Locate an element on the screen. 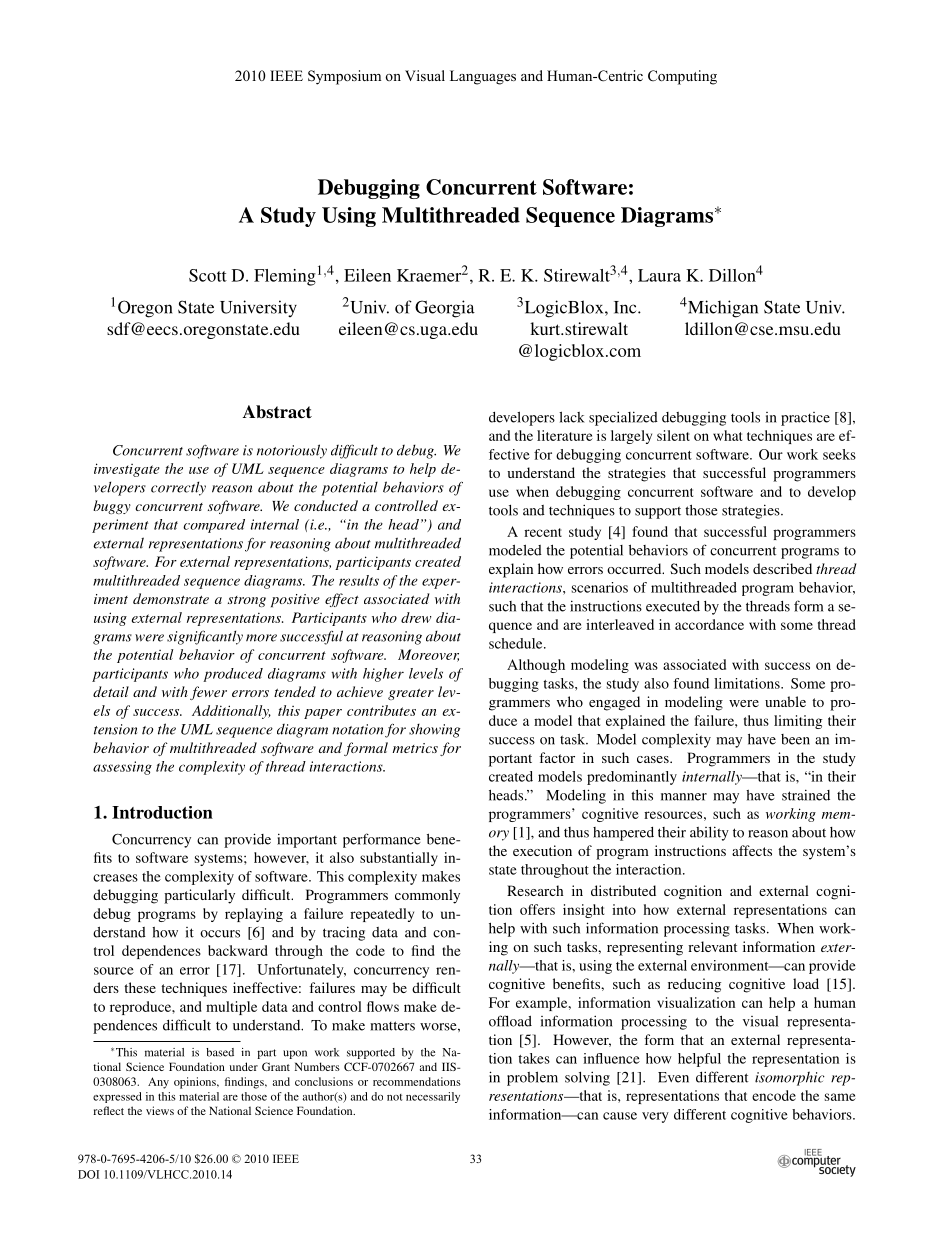 This screenshot has width=952, height=1233. Symposium is located at coordinates (344, 77).
